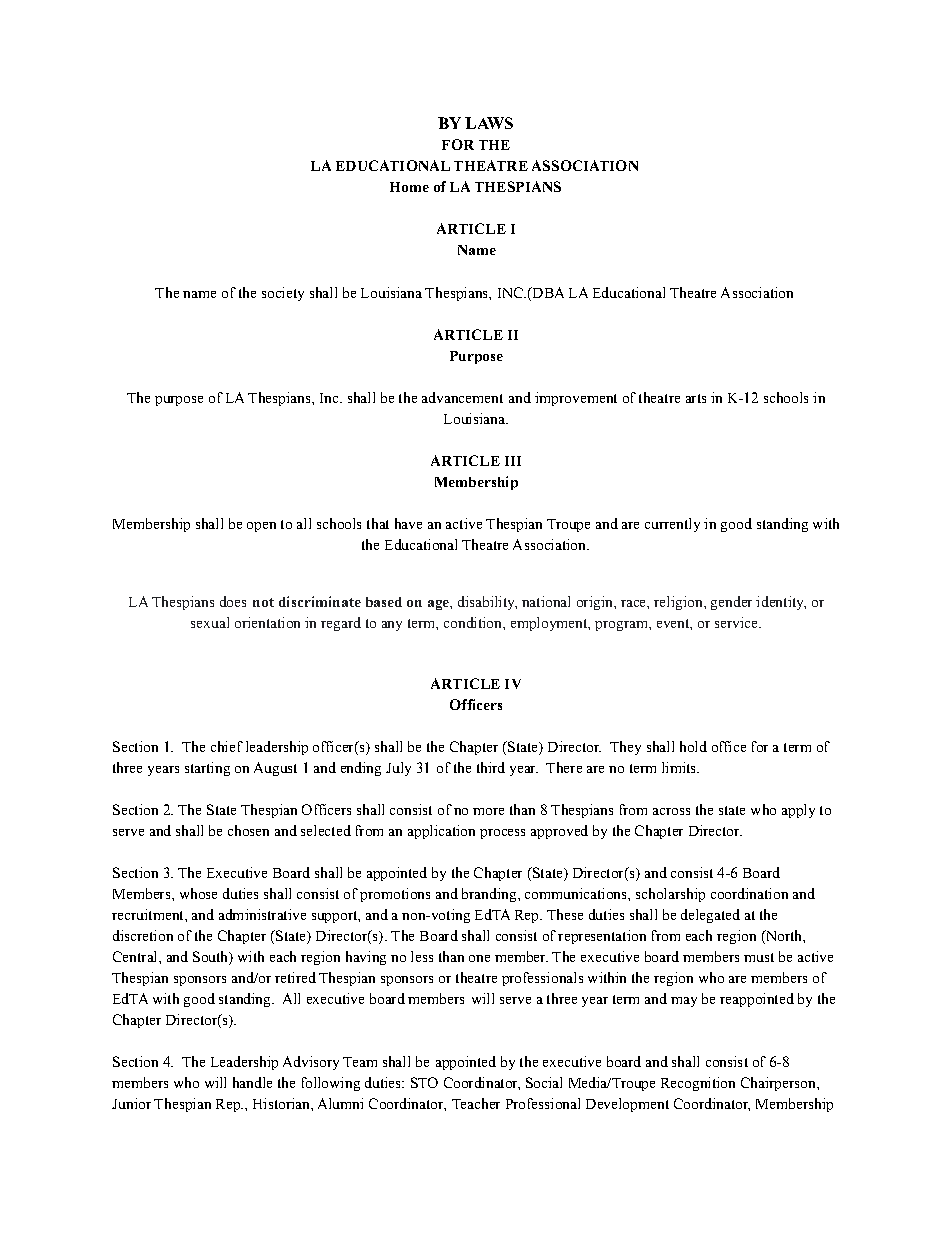  Describe the element at coordinates (696, 398) in the screenshot. I see `arts` at that location.
